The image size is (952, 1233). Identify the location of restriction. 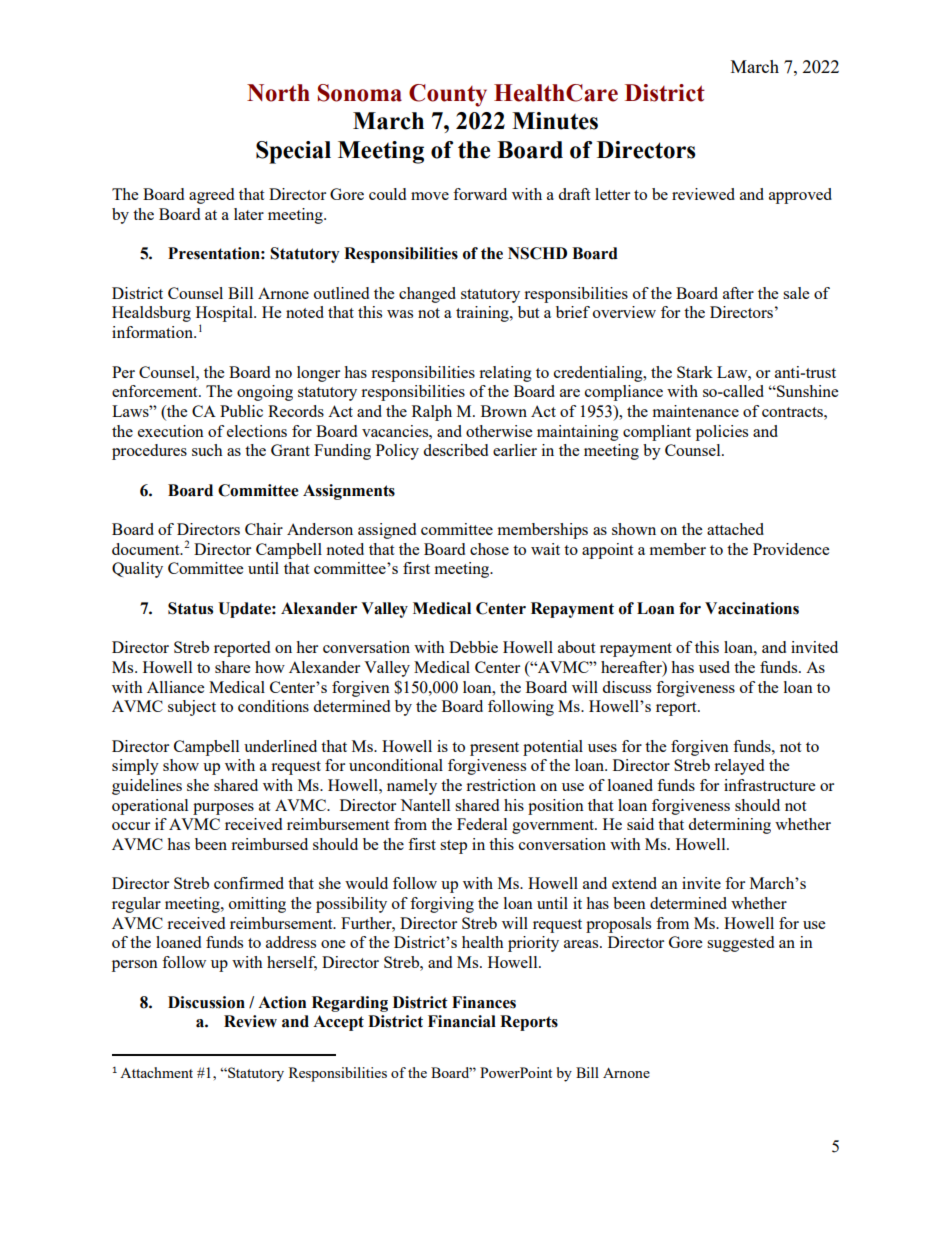
(501, 785).
